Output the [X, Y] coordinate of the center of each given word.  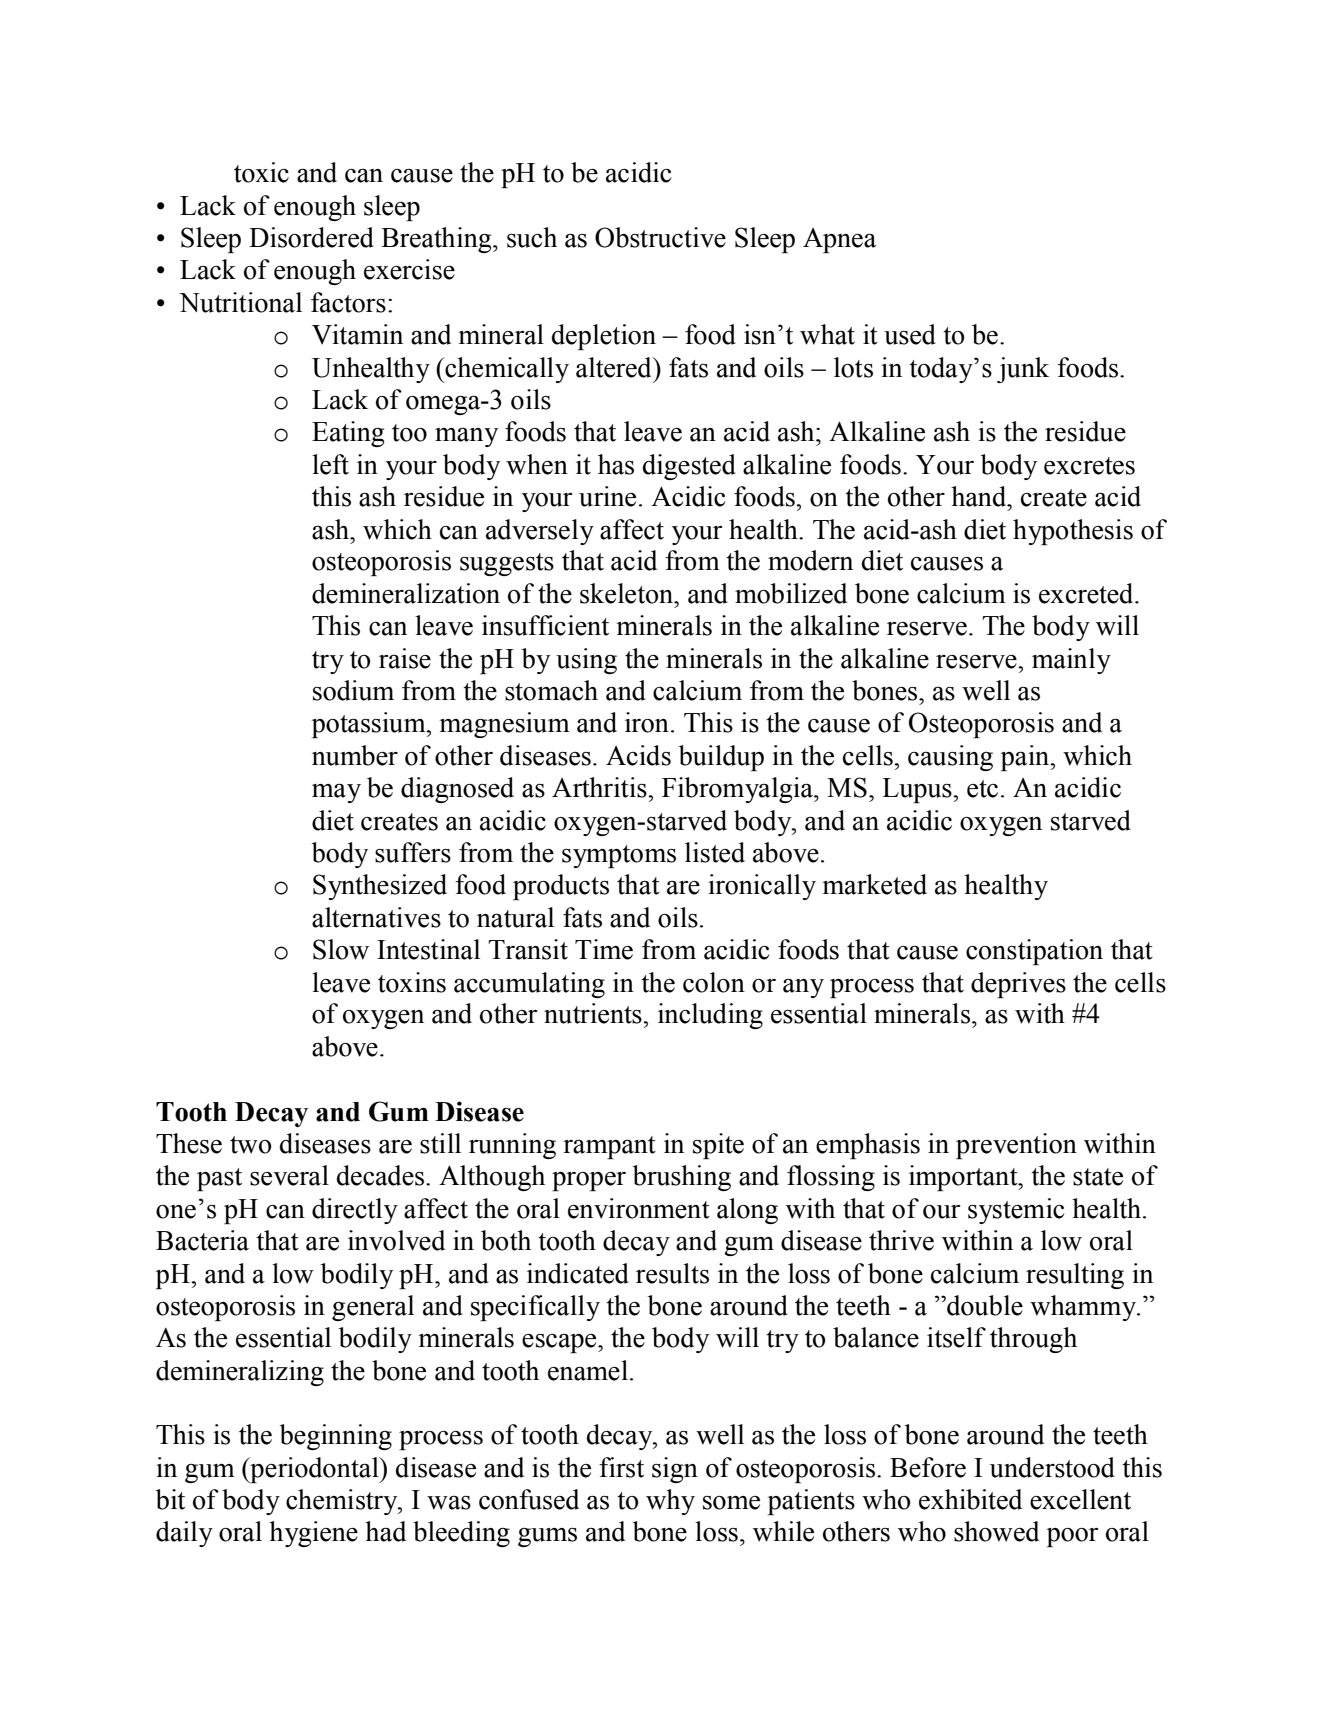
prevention [1016, 1146]
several [289, 1175]
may [336, 793]
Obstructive [660, 237]
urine [607, 496]
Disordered [311, 237]
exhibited [970, 1499]
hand [980, 496]
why [670, 1502]
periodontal [314, 1470]
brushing [681, 1178]
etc [982, 789]
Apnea [839, 240]
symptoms [619, 856]
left [330, 464]
